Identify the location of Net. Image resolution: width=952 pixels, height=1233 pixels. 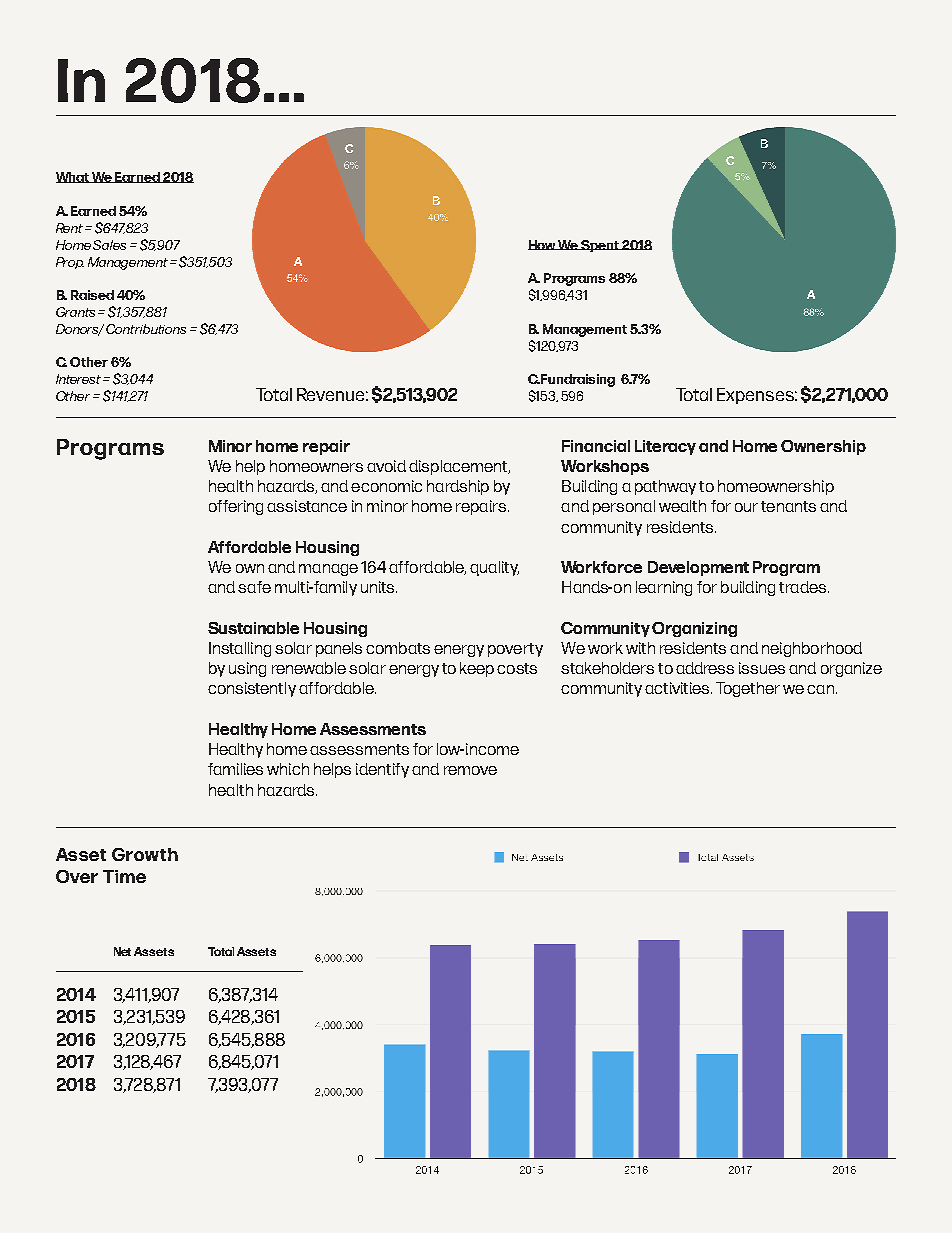
(122, 951).
